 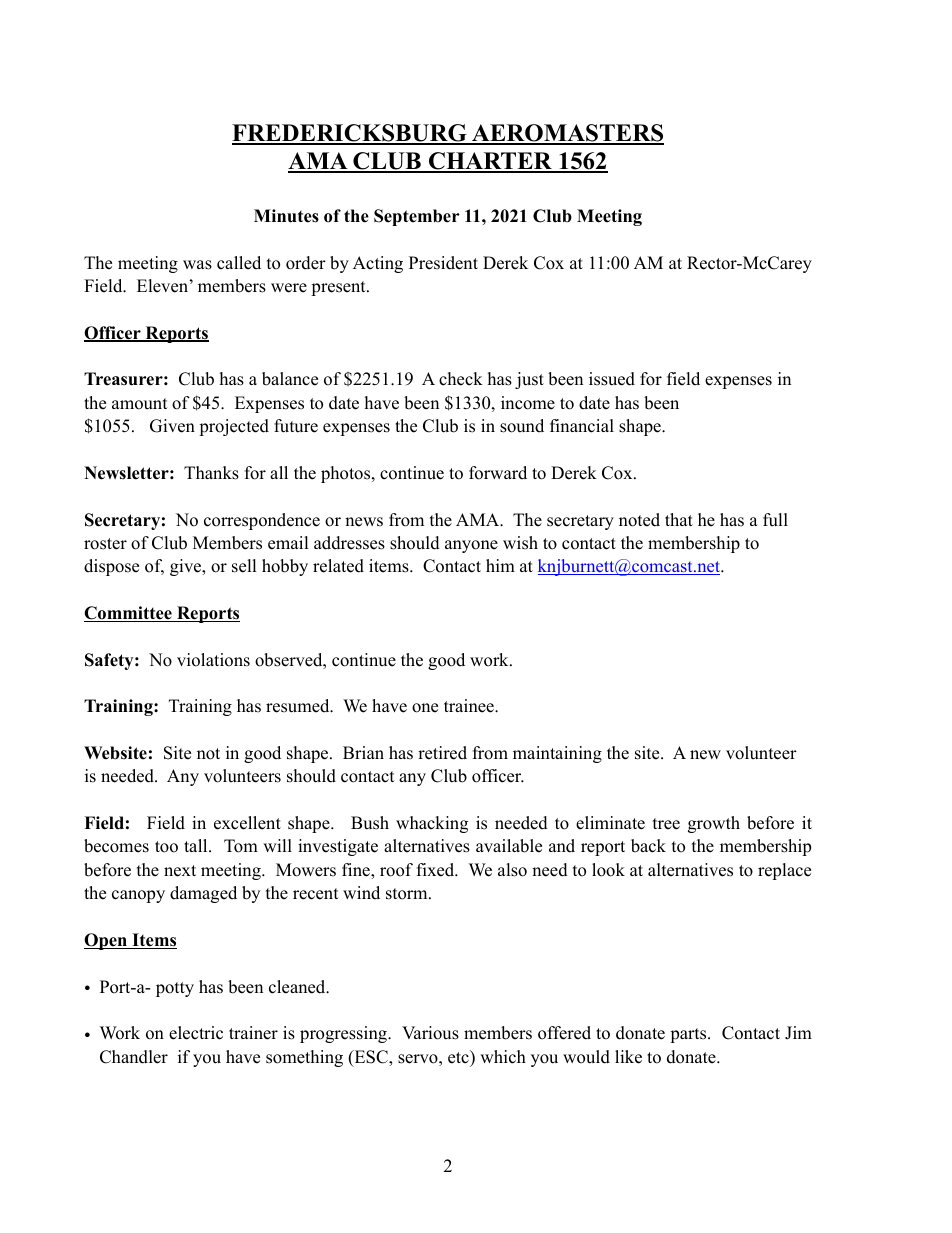 What do you see at coordinates (430, 1033) in the image?
I see `Various` at bounding box center [430, 1033].
